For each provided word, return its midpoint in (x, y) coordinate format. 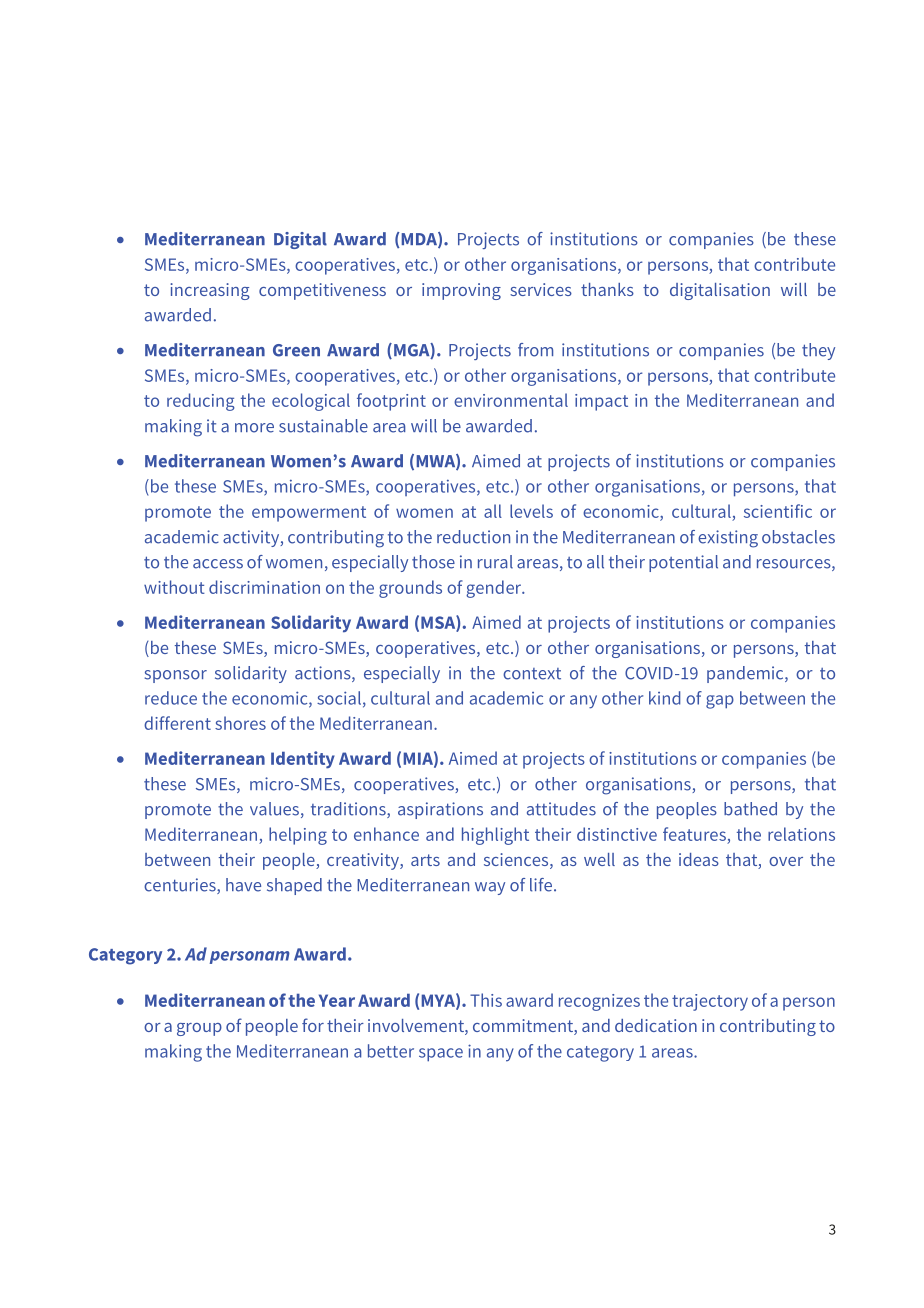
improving (461, 291)
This (486, 1000)
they (818, 351)
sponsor (176, 676)
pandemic (746, 674)
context (532, 674)
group (199, 1029)
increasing (210, 291)
